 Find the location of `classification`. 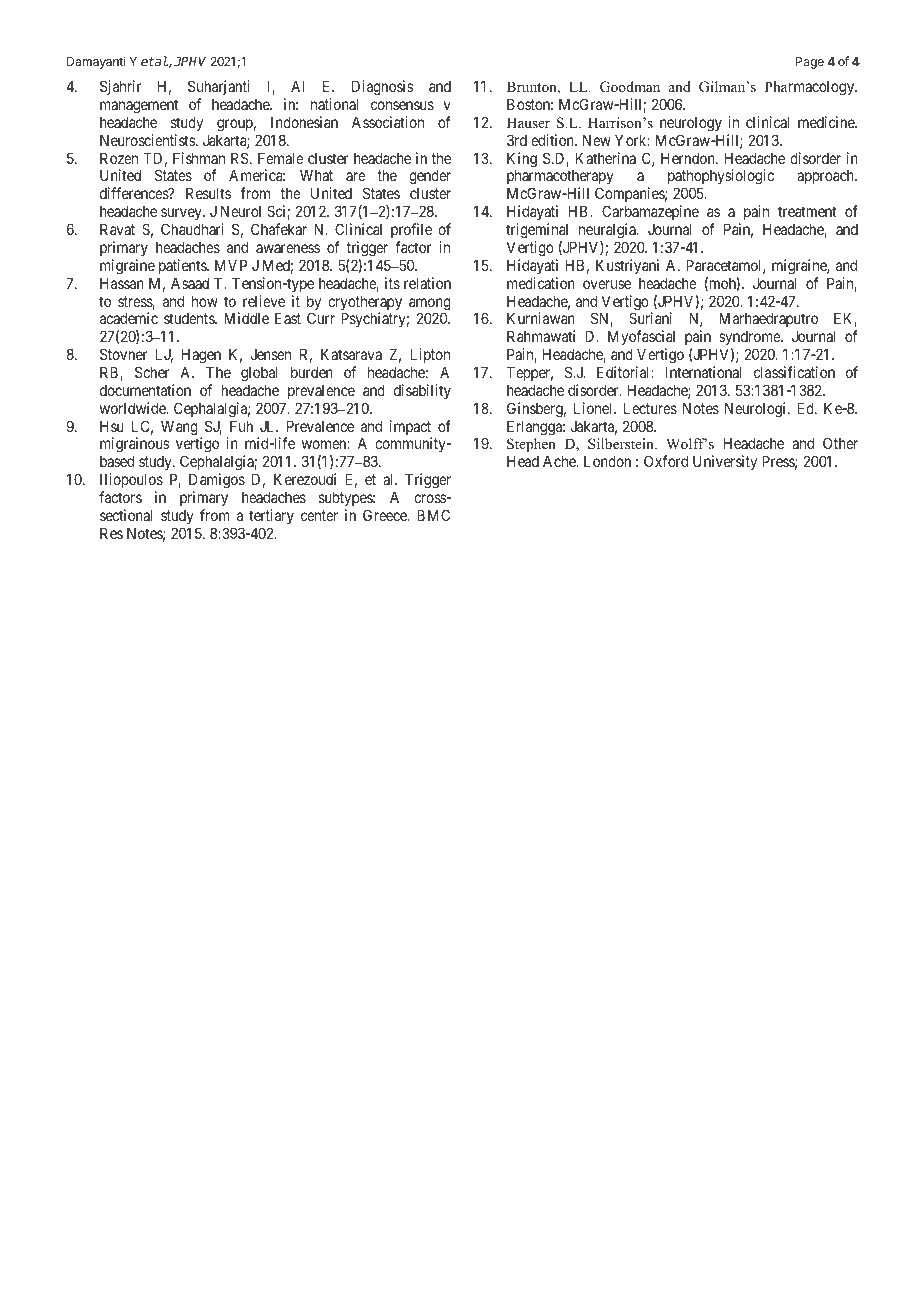

classification is located at coordinates (794, 372).
